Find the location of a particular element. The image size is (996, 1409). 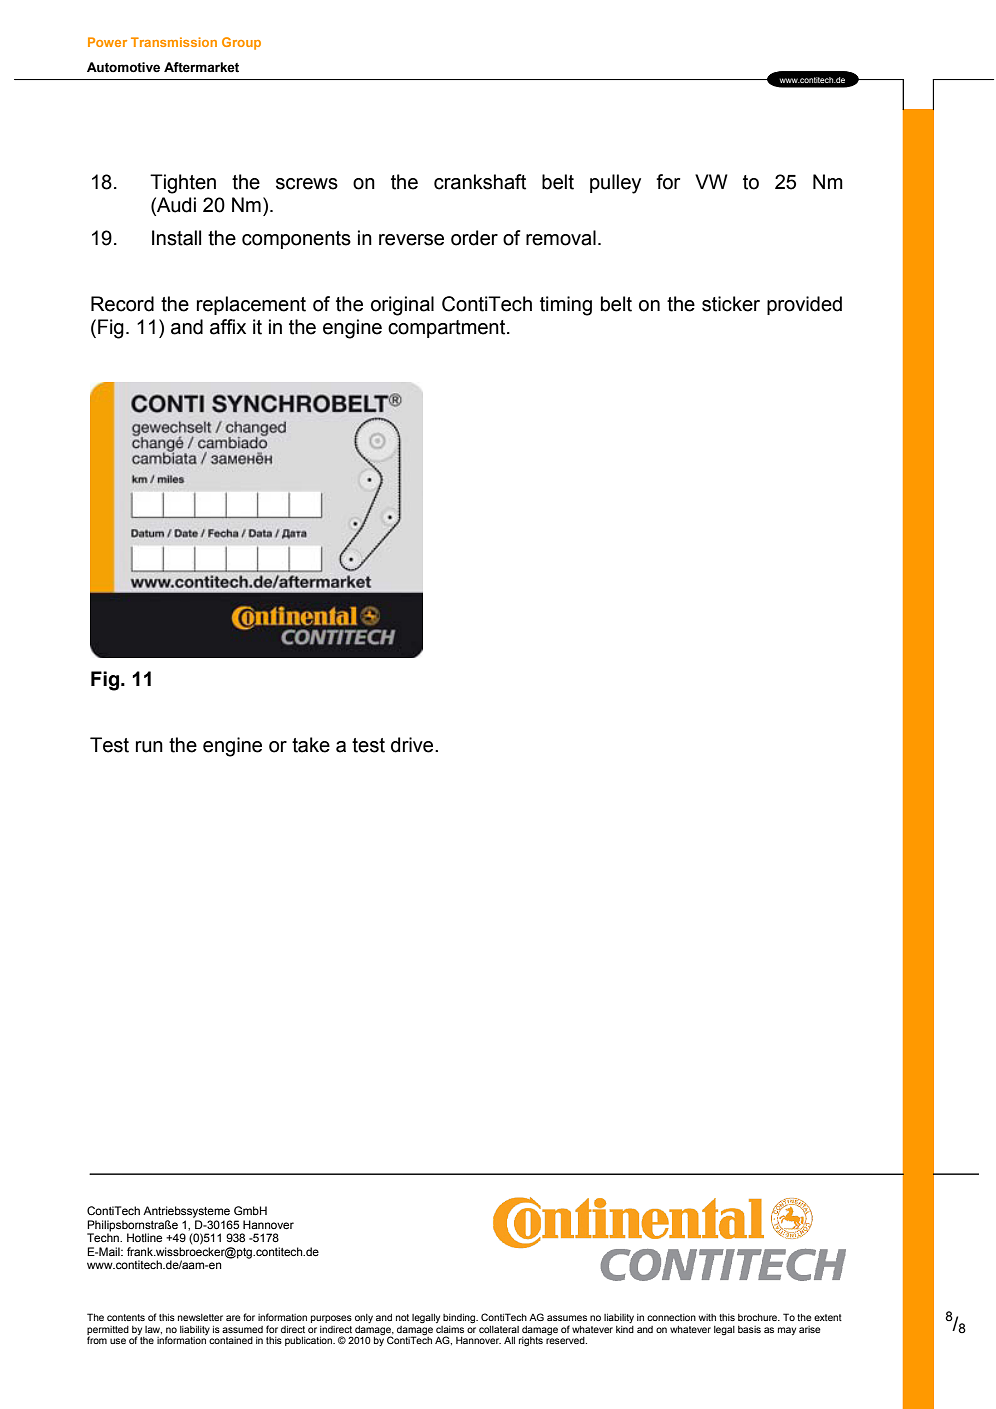

newsletter is located at coordinates (200, 1317).
